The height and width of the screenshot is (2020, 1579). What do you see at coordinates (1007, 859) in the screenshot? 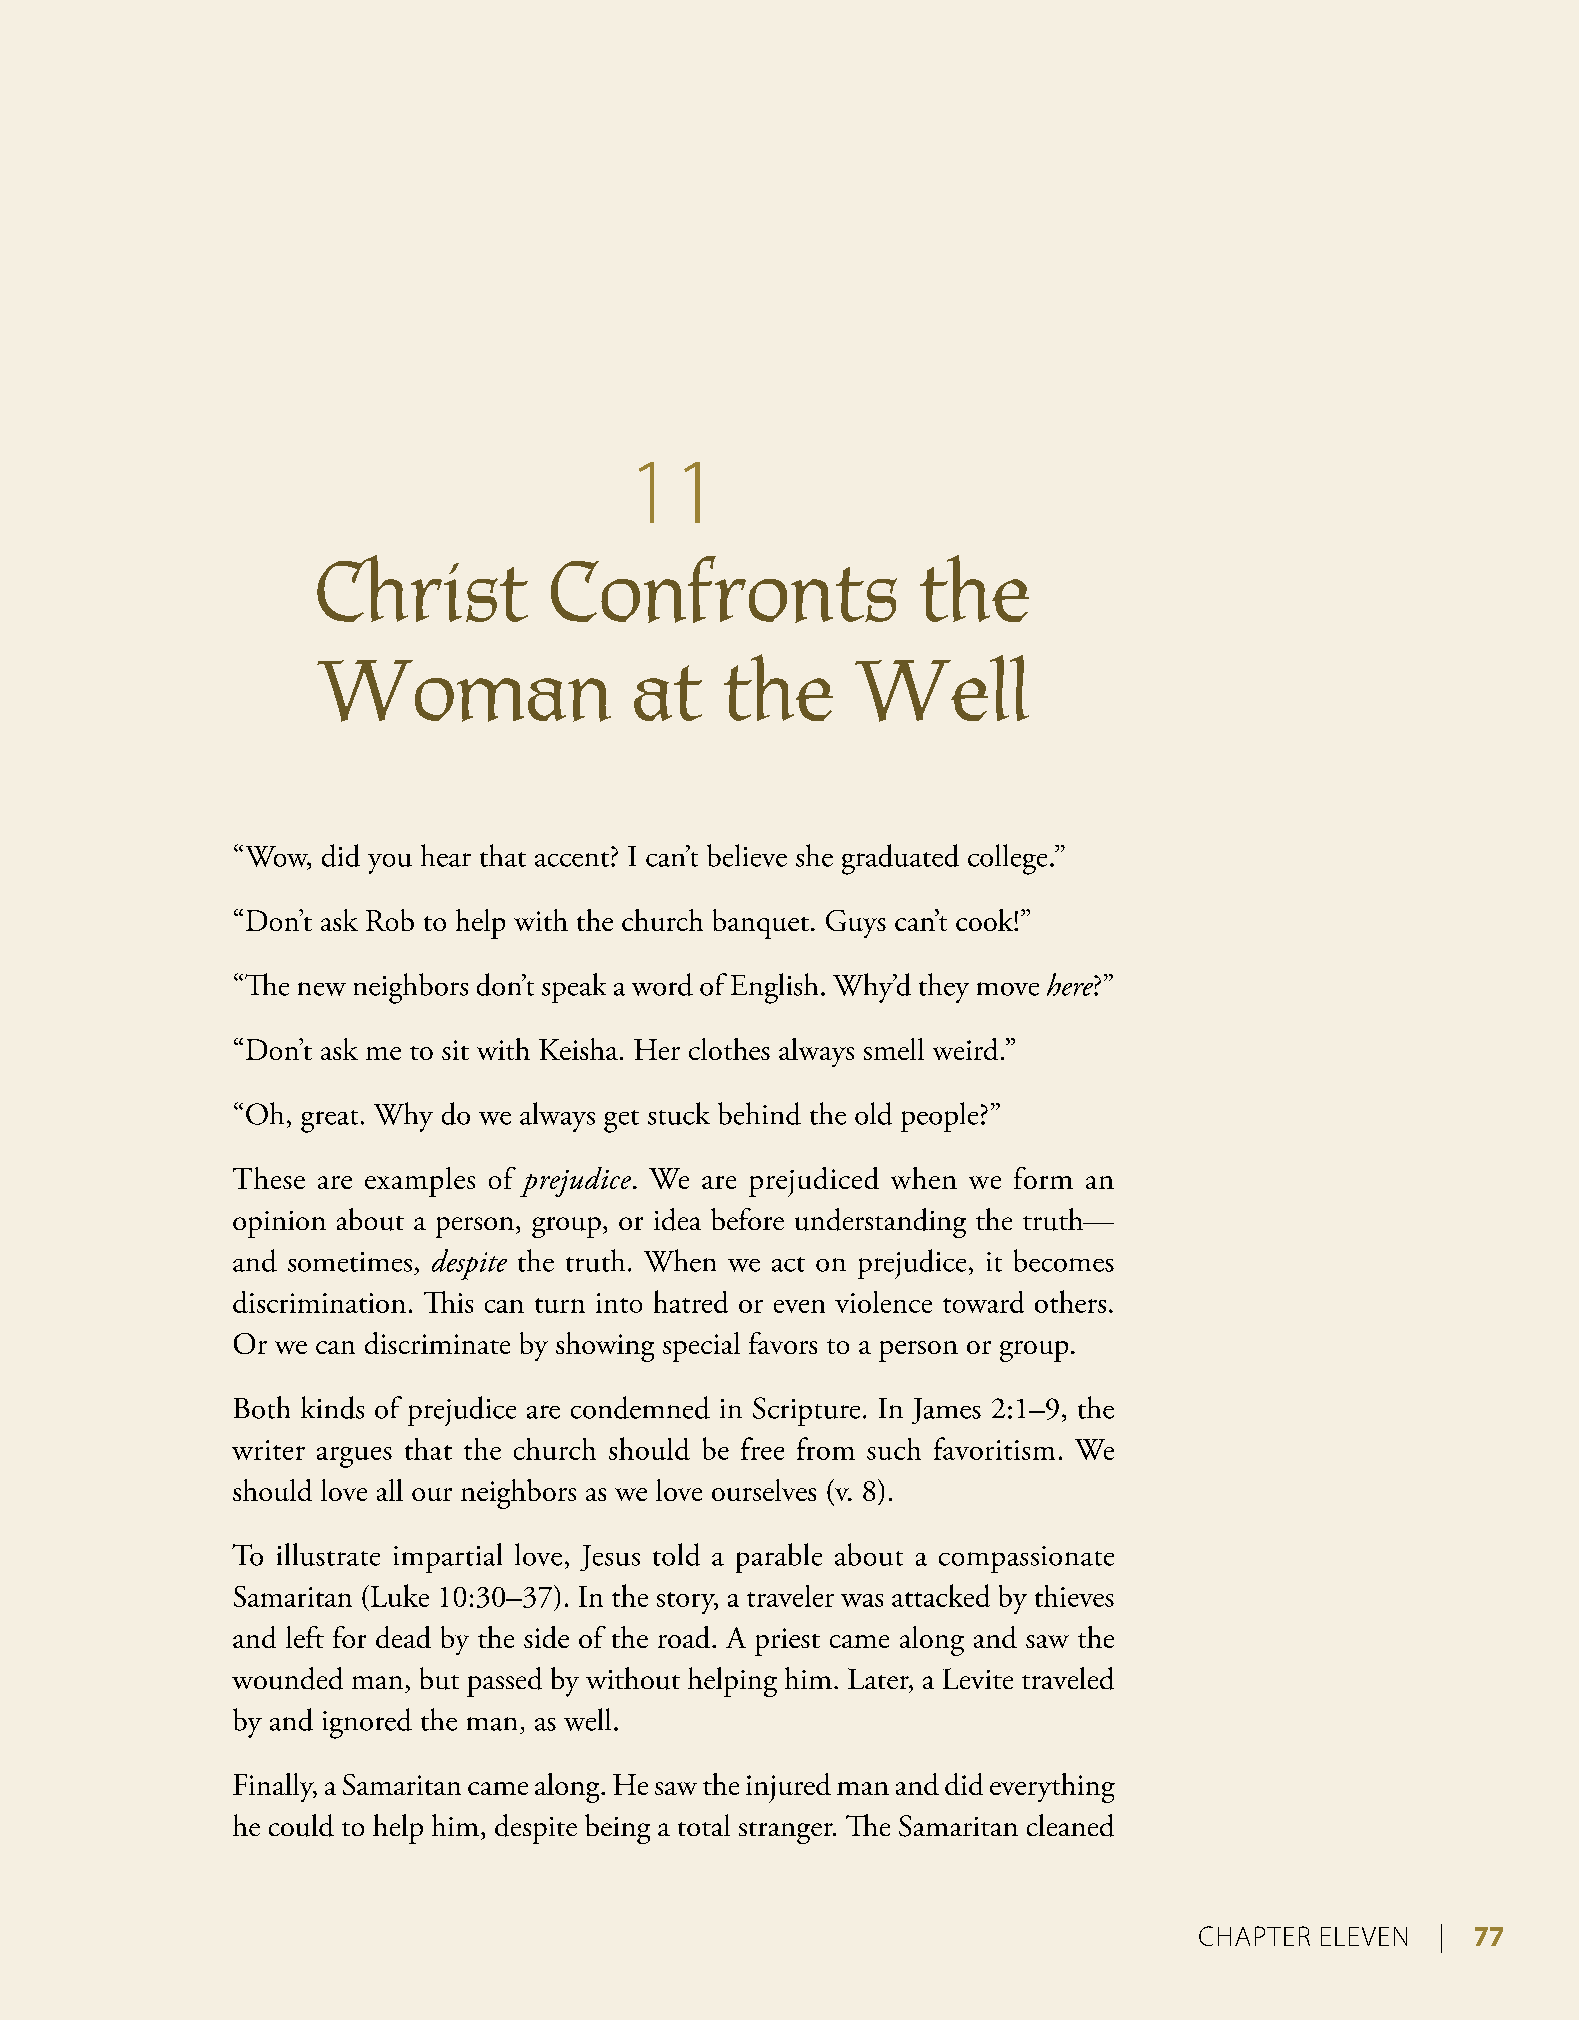
I see `college` at bounding box center [1007, 859].
